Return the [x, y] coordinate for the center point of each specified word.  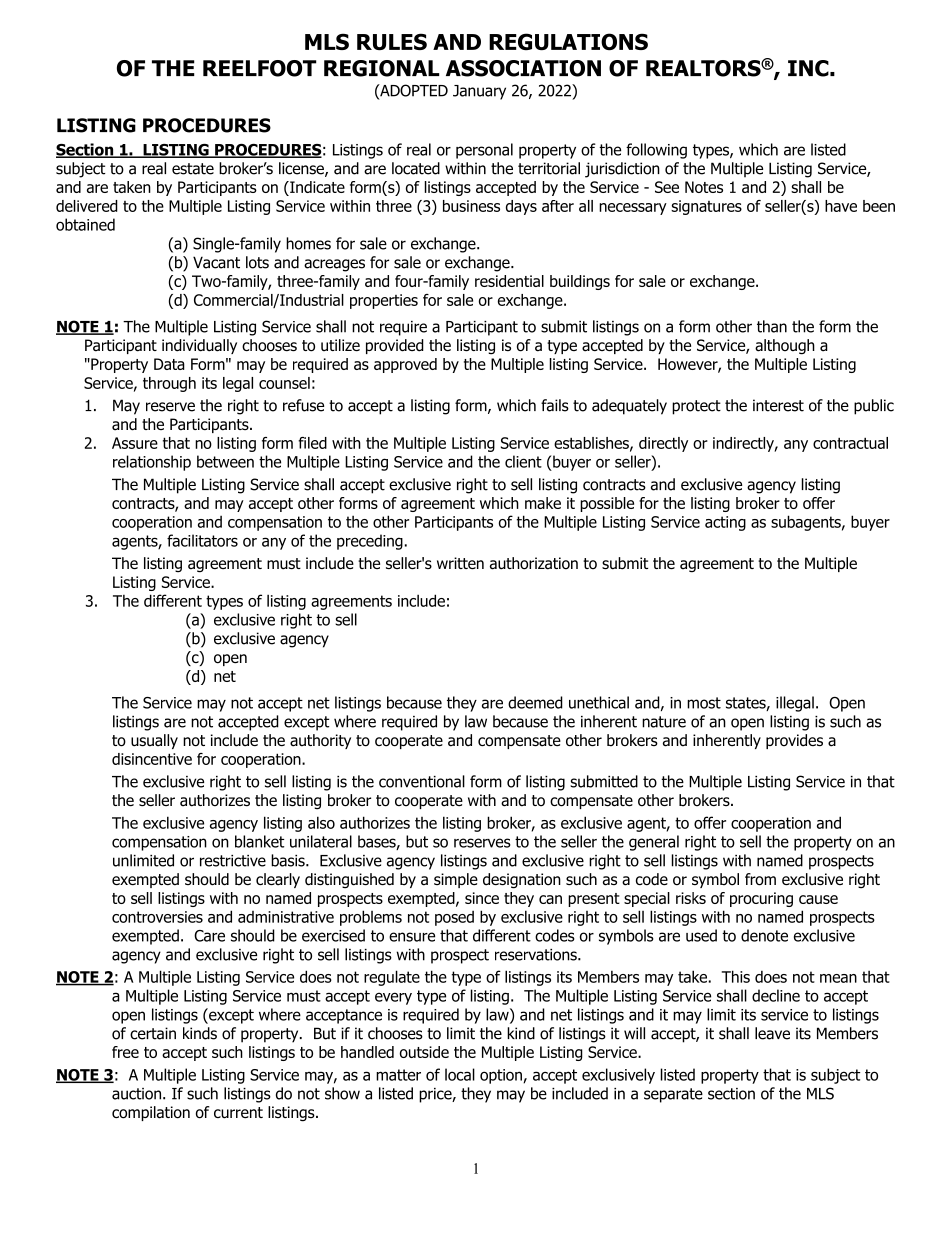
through [169, 384]
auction [138, 1094]
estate [193, 169]
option [502, 1076]
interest [778, 405]
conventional [422, 781]
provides [794, 741]
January [479, 92]
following [656, 151]
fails [555, 405]
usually [154, 741]
